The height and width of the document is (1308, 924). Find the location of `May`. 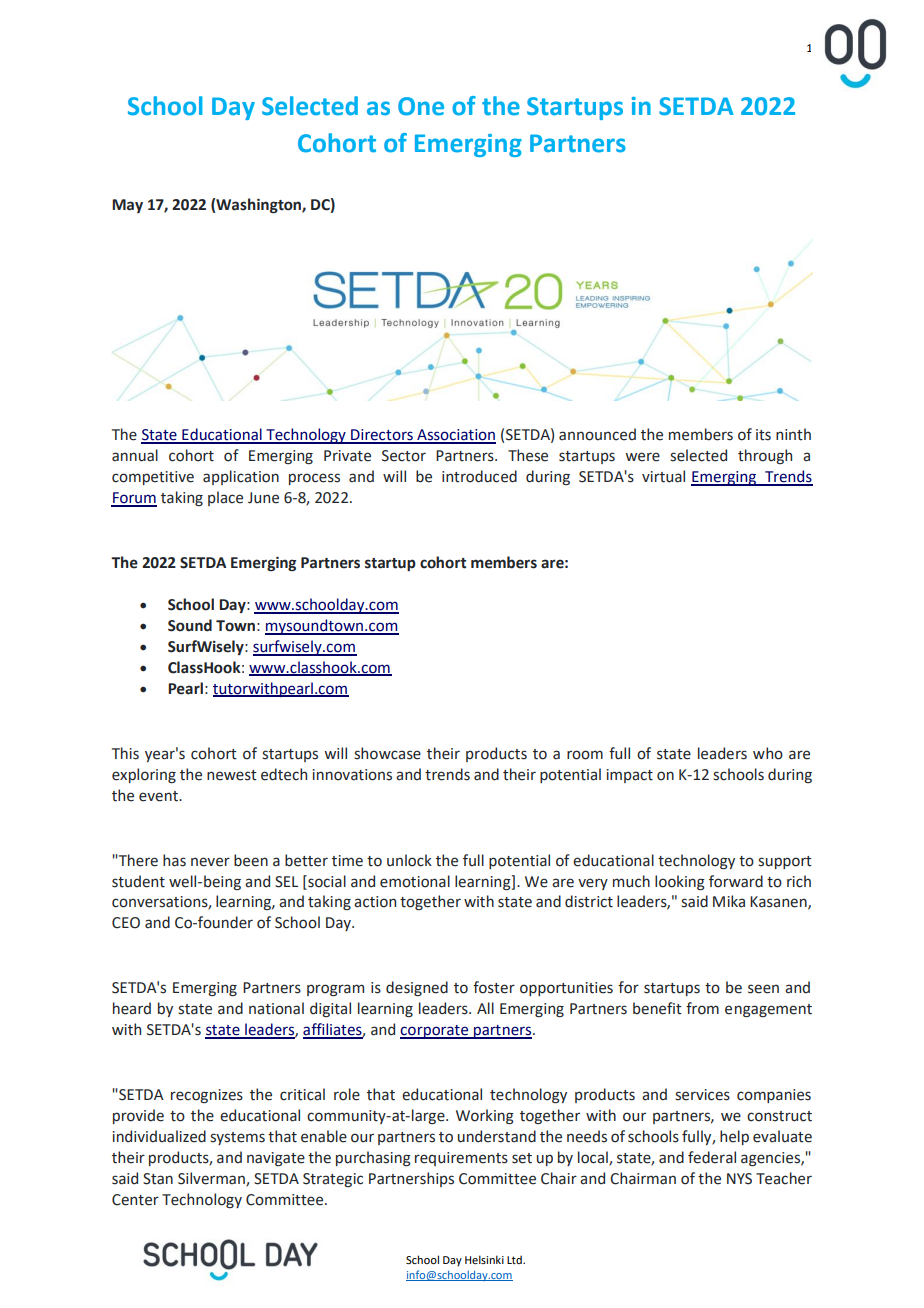

May is located at coordinates (127, 206).
